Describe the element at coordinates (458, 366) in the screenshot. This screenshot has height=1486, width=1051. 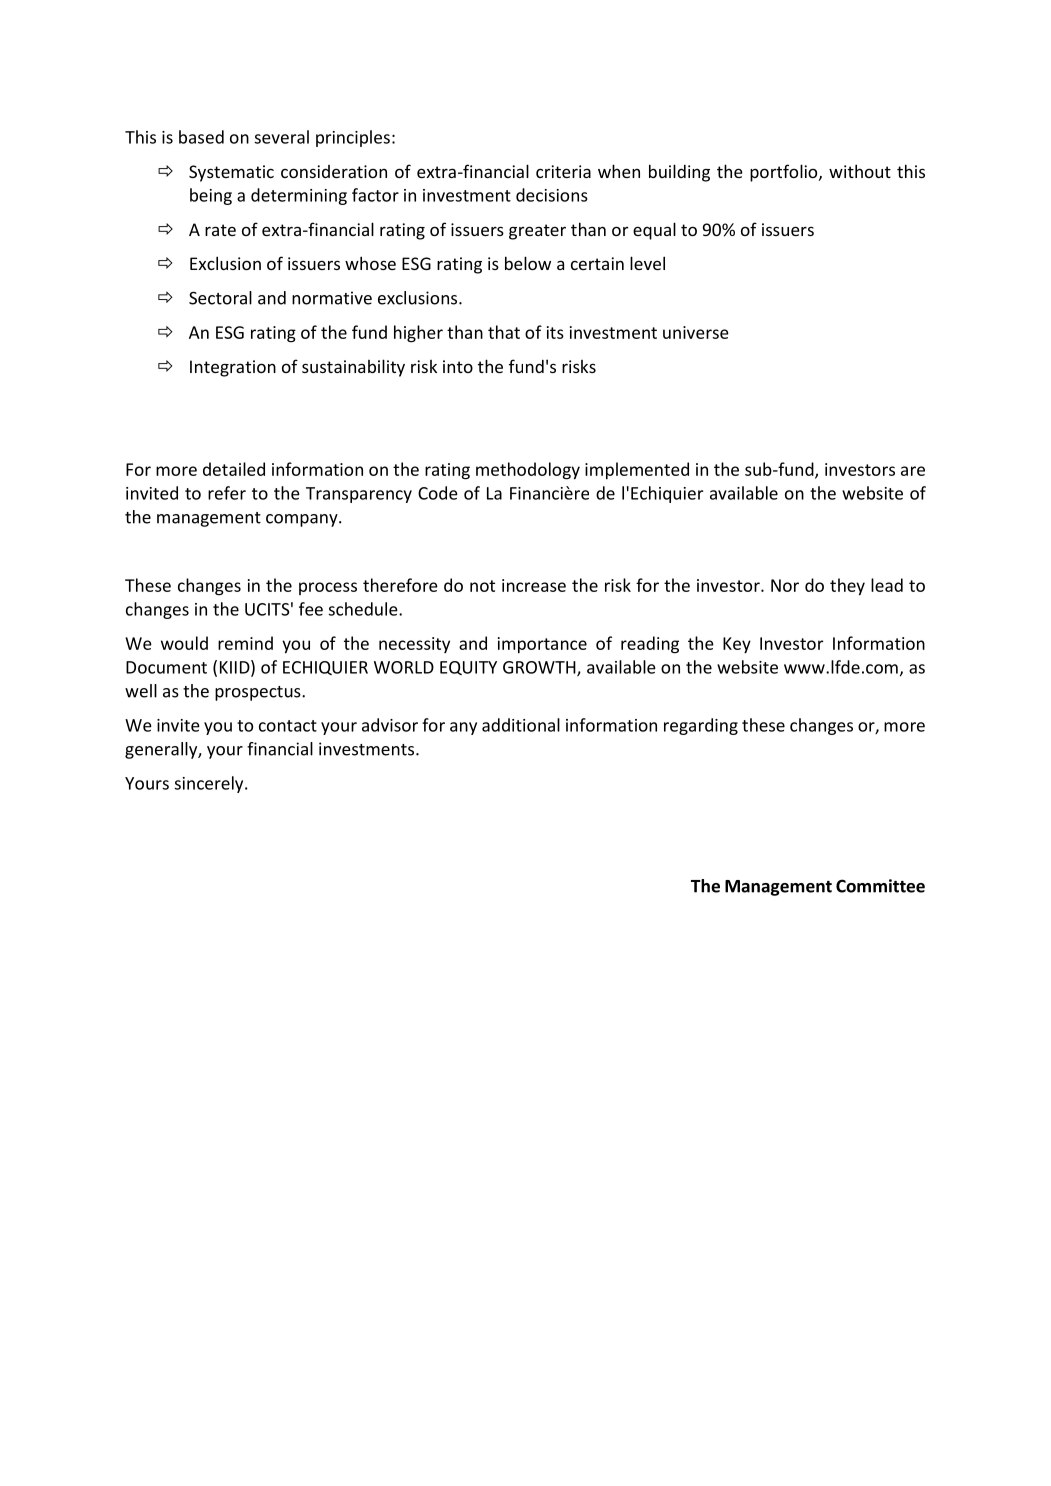
I see `into` at that location.
